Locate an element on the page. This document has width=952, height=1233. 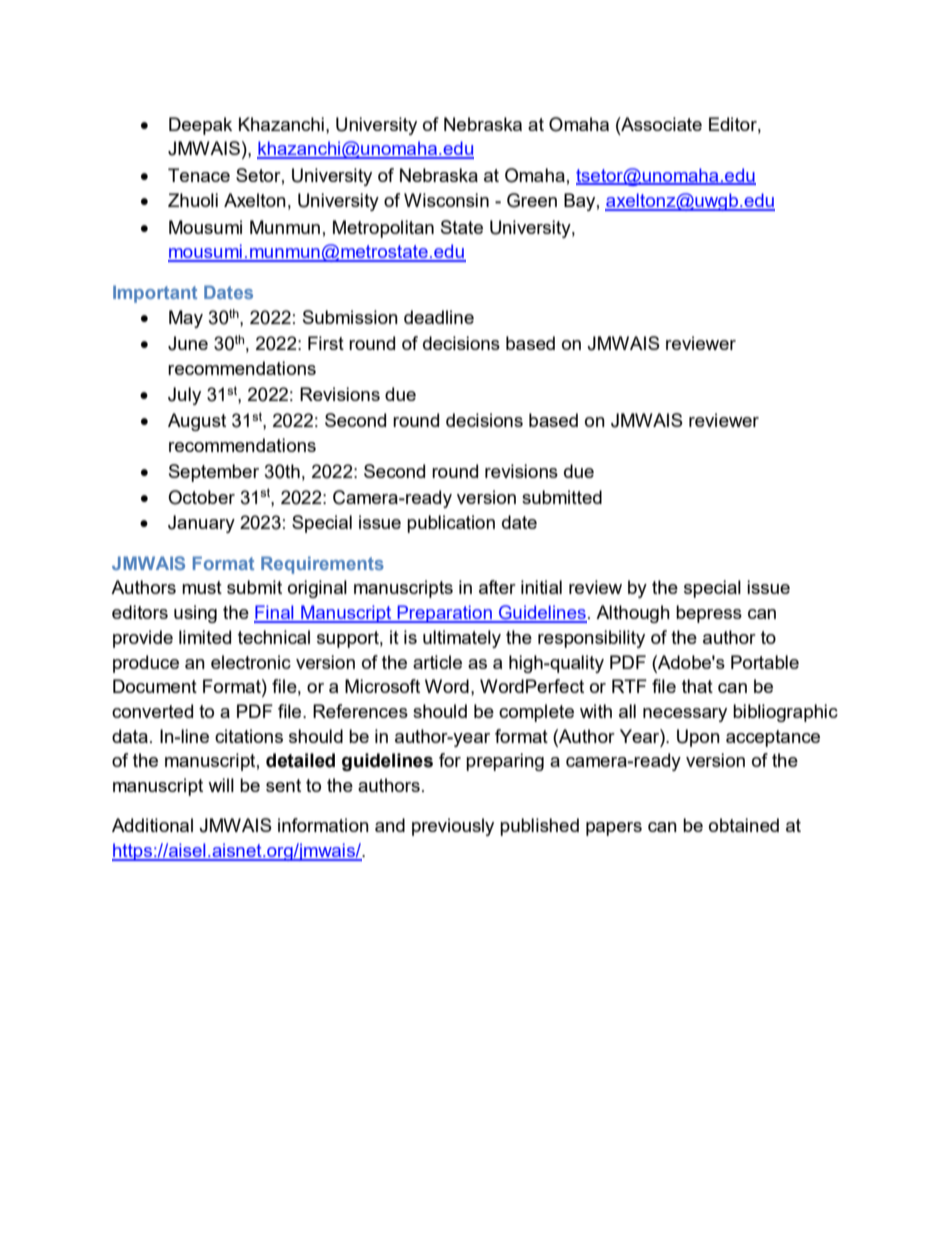
Metropolitan is located at coordinates (383, 229).
